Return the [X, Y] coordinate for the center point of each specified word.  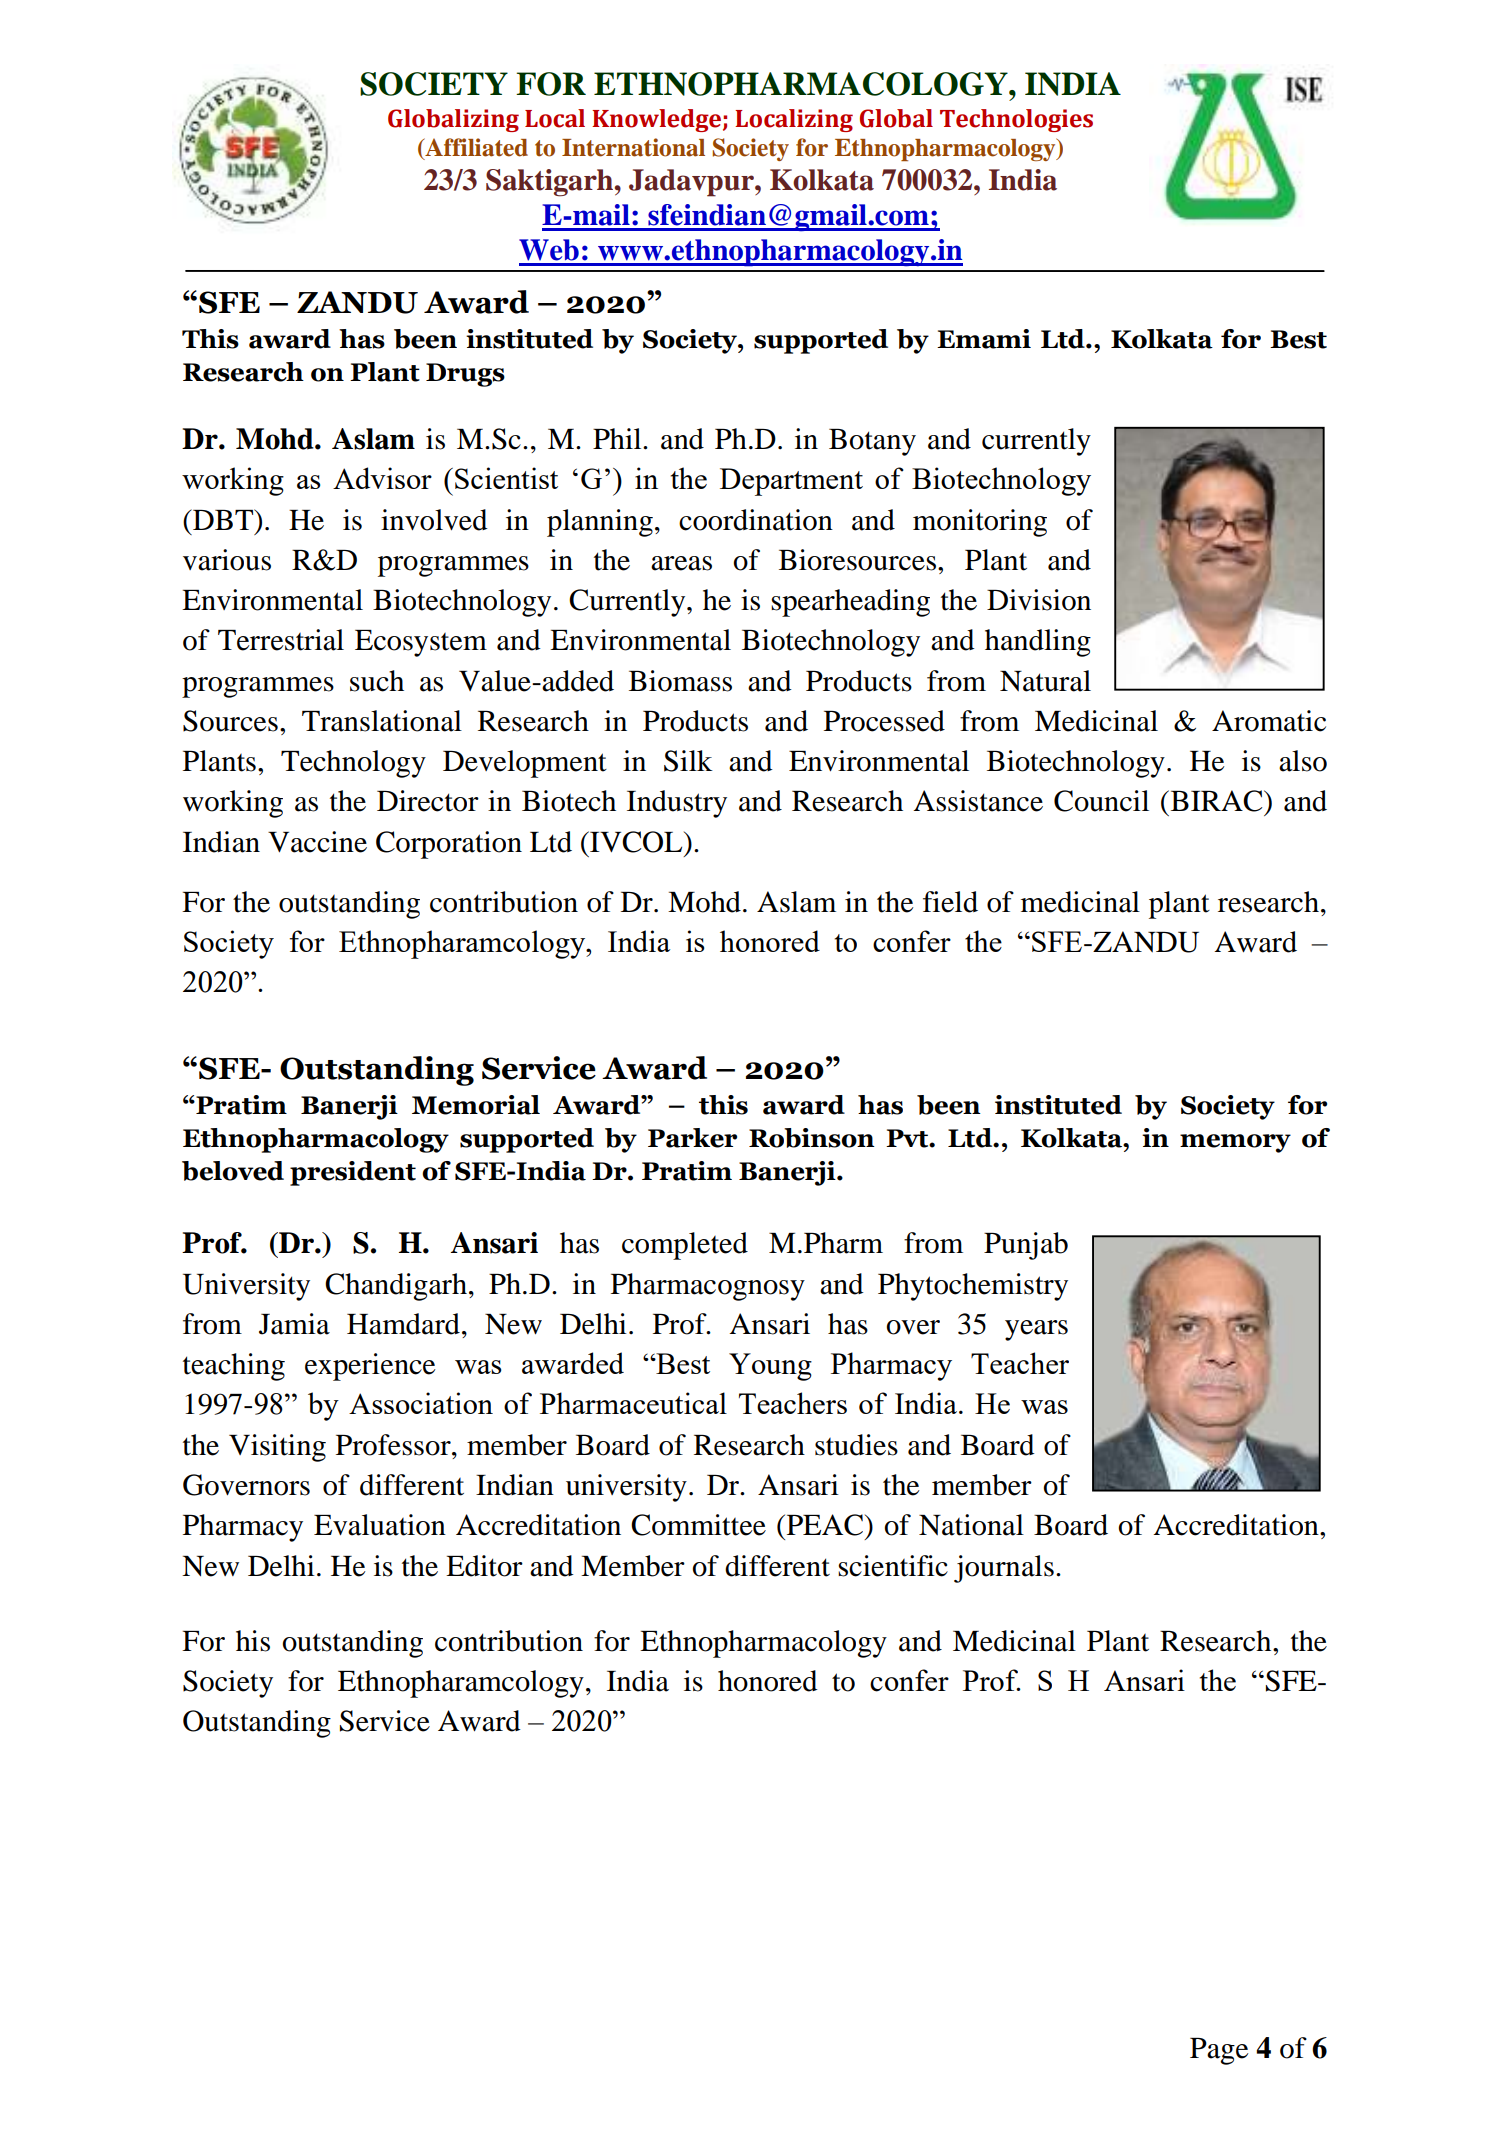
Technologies [1016, 120]
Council [1101, 801]
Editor [484, 1566]
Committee [698, 1525]
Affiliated [475, 148]
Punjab [1026, 1246]
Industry [677, 804]
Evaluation [380, 1525]
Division [1039, 600]
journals [1004, 1569]
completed [685, 1246]
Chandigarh [396, 1287]
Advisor [382, 478]
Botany [872, 442]
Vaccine [317, 842]
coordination [756, 520]
